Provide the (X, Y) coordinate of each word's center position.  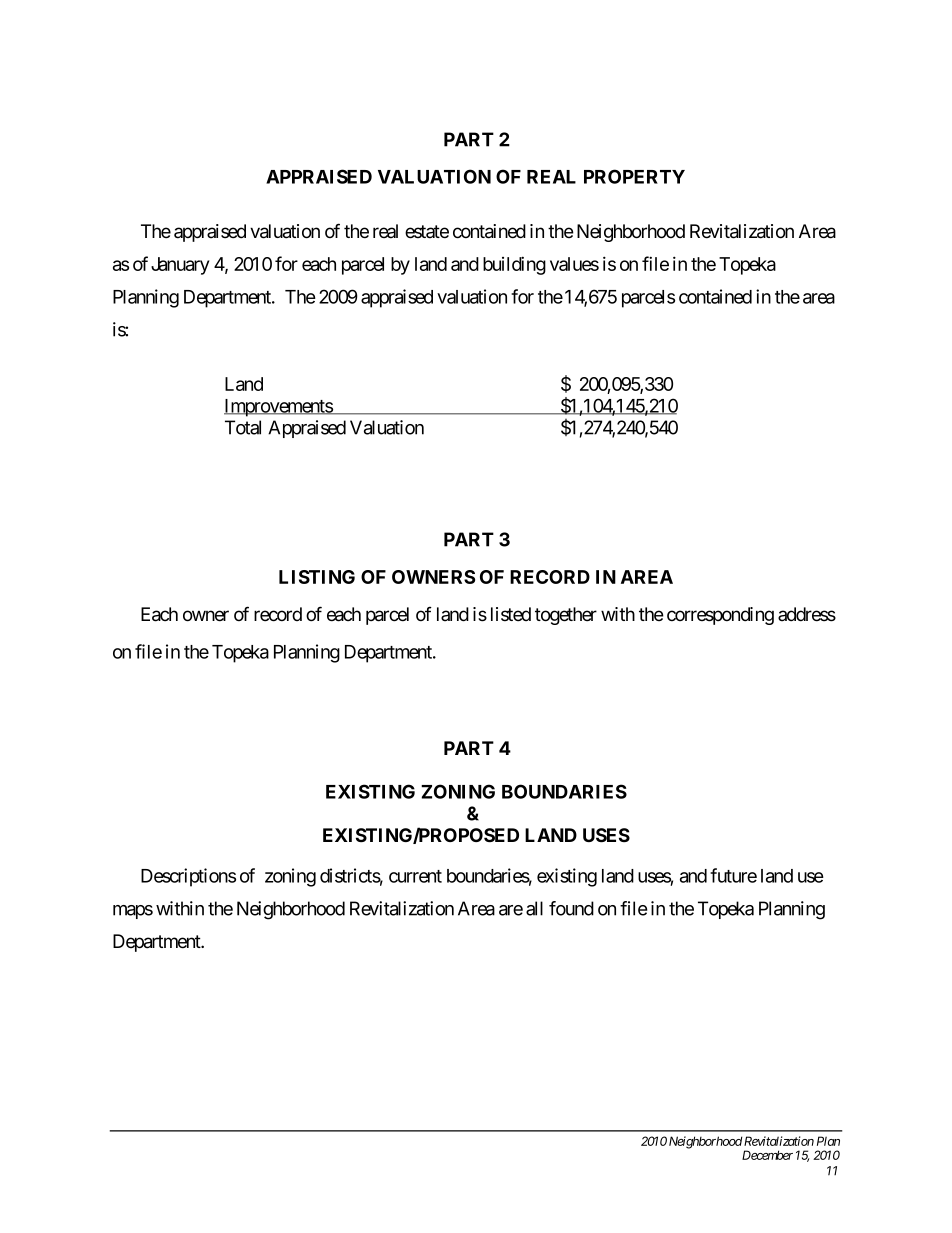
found (571, 908)
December (767, 1155)
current (415, 876)
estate (427, 232)
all (534, 908)
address (807, 614)
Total (243, 427)
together (566, 616)
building (514, 265)
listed (511, 614)
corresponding (720, 616)
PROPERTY (634, 176)
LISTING (317, 577)
